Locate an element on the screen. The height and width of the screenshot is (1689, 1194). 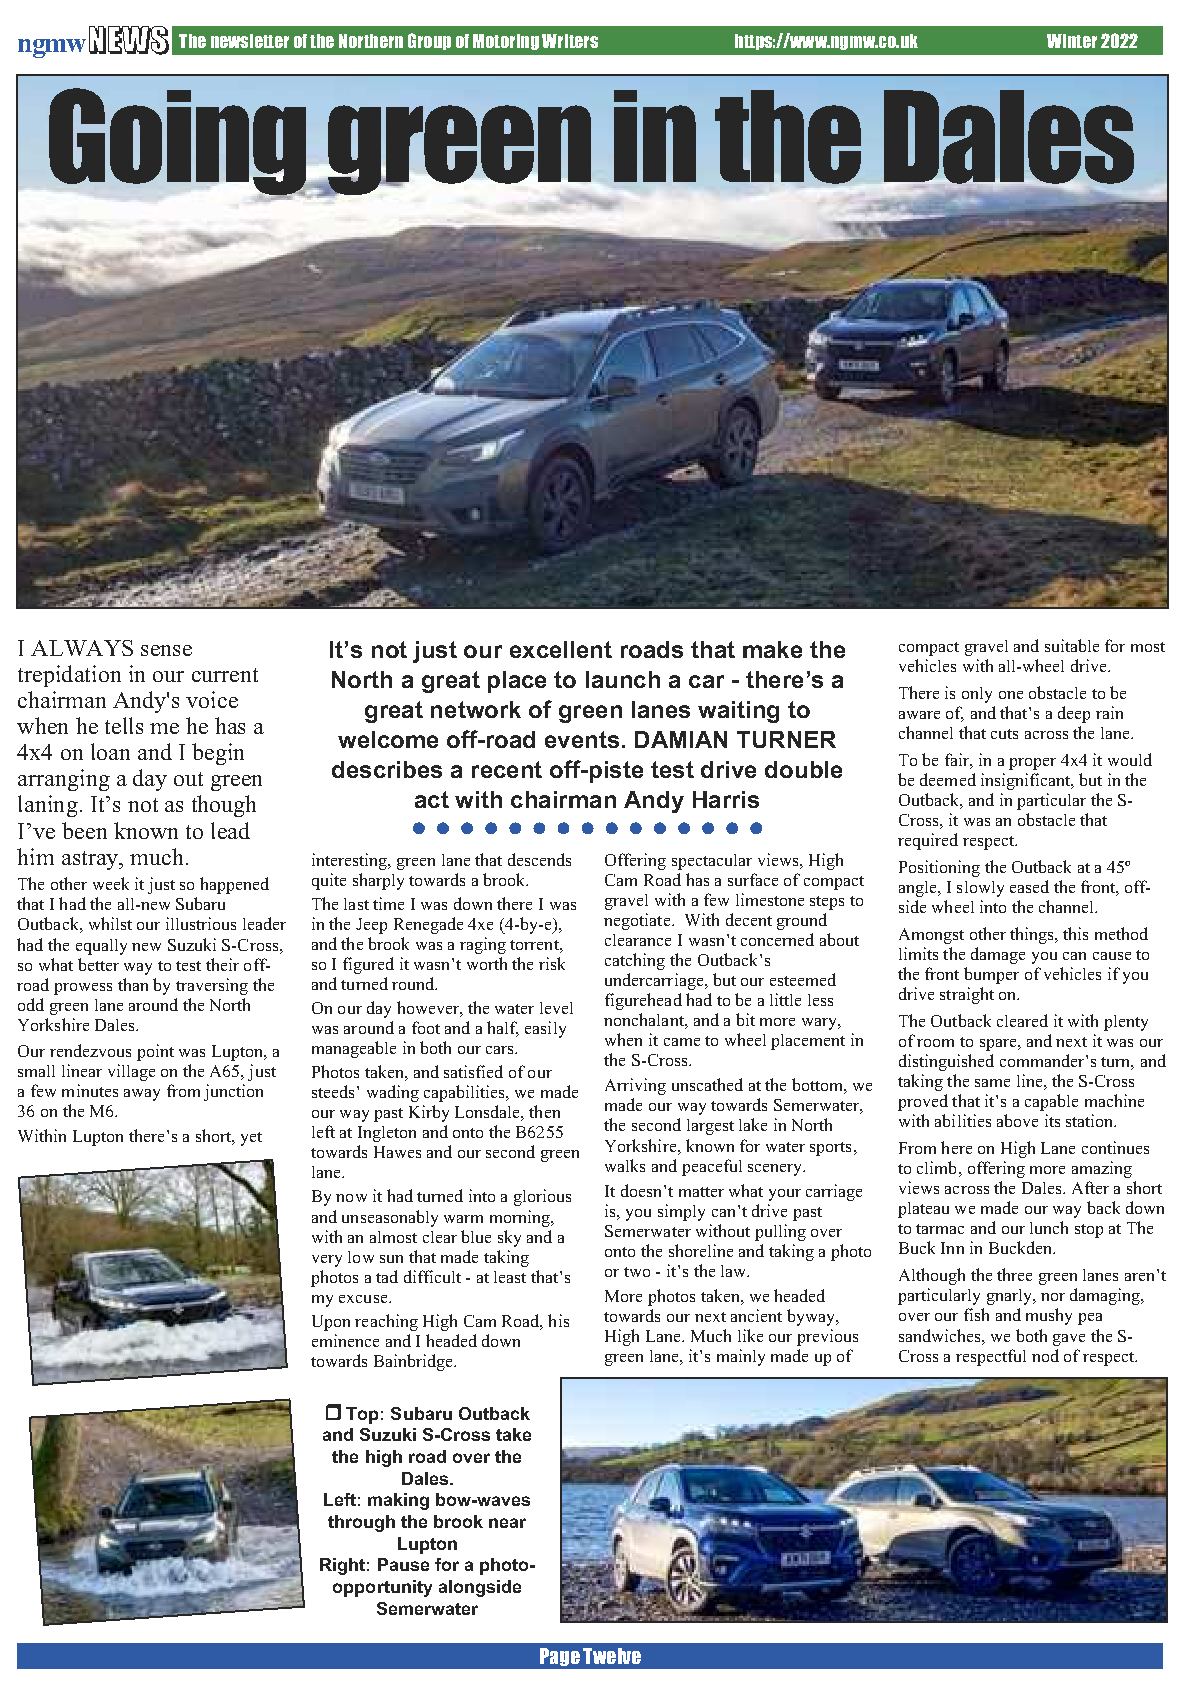
newsletter is located at coordinates (250, 41).
